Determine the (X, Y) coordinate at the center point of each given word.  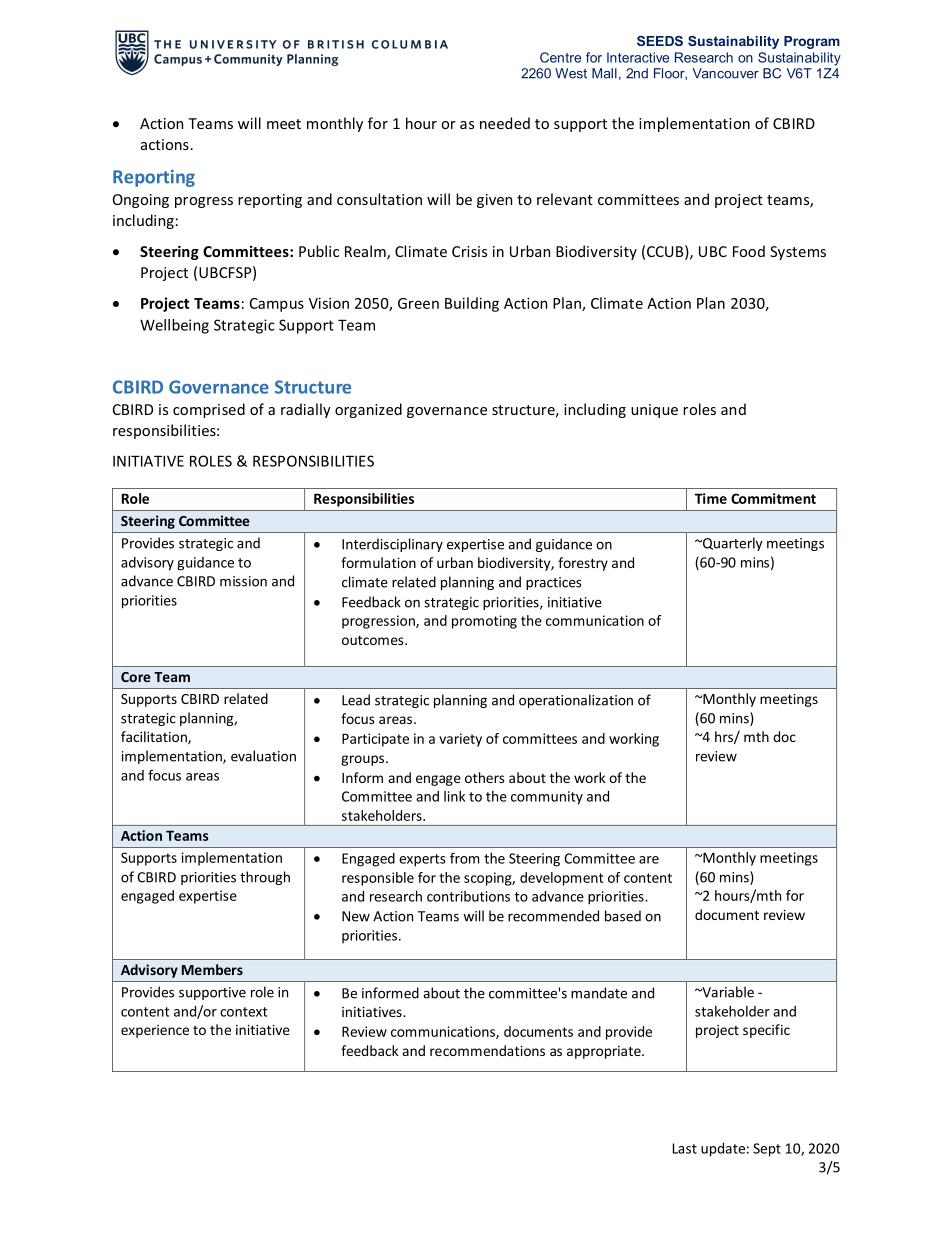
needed (505, 123)
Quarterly (732, 544)
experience (155, 1031)
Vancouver (726, 73)
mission (243, 581)
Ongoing (141, 201)
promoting (484, 622)
